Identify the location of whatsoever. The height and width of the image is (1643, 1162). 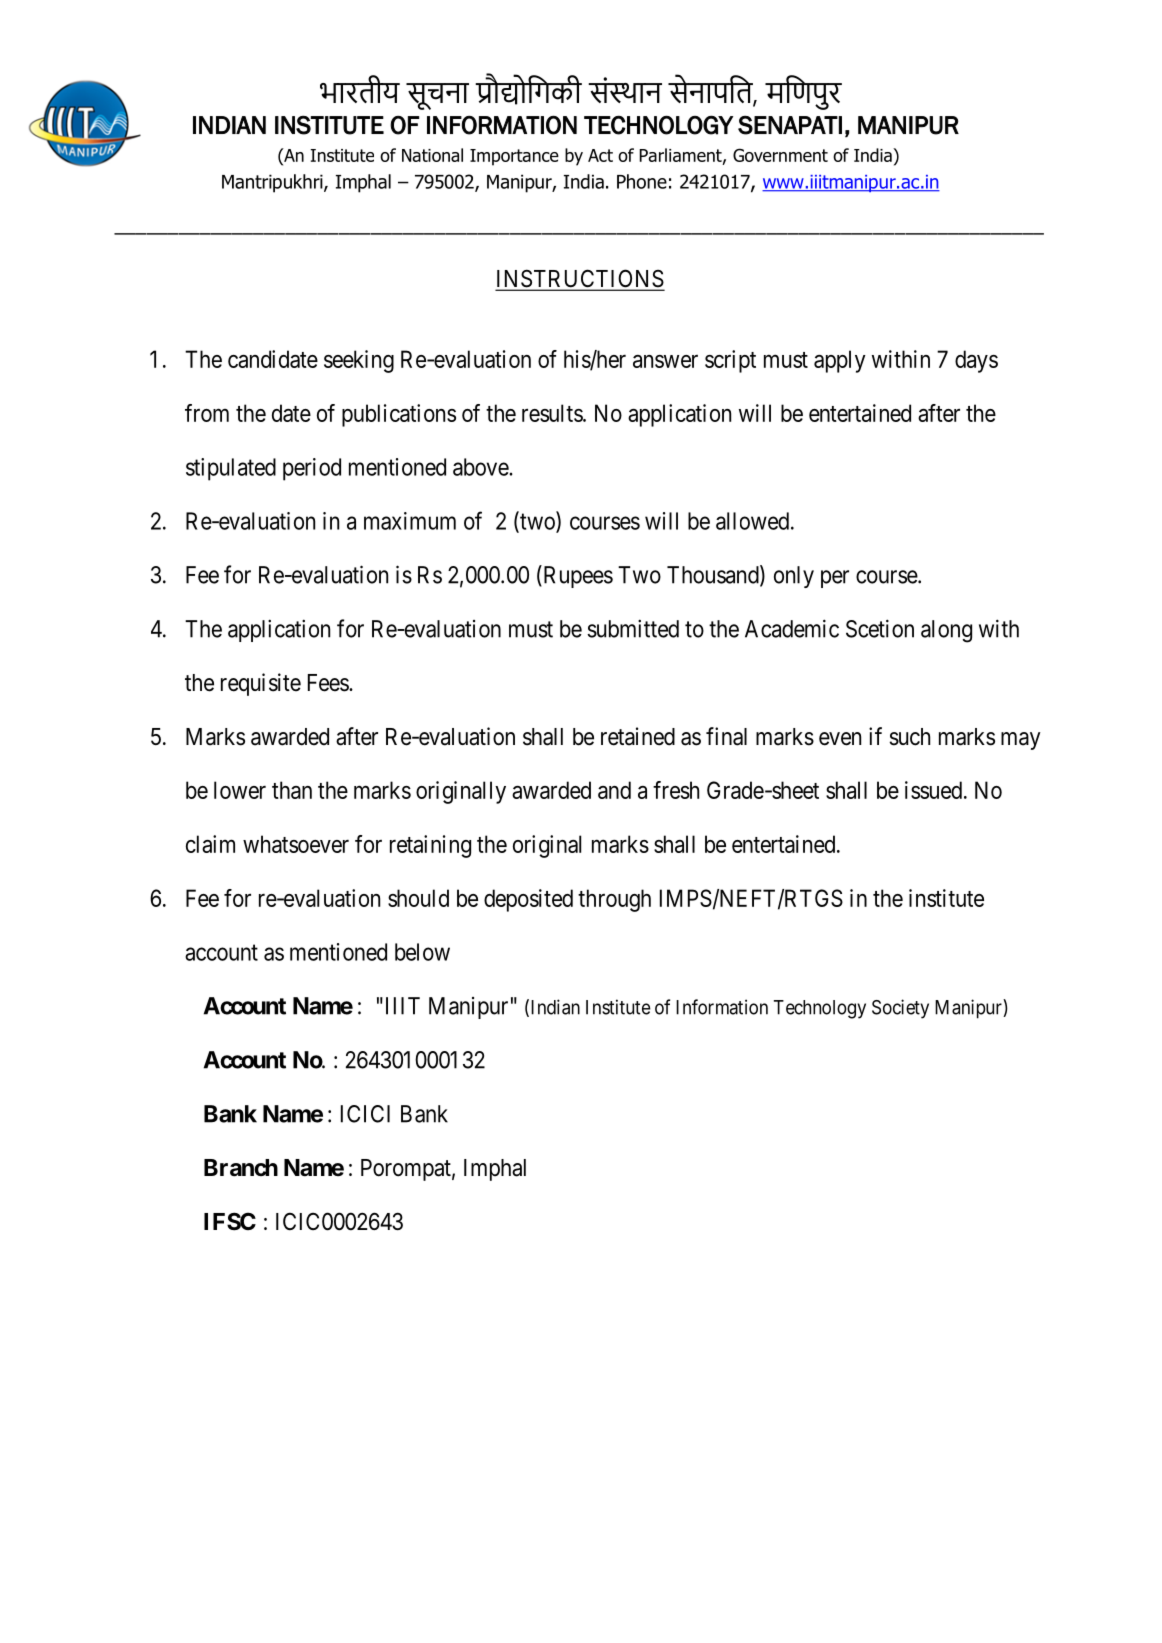
(296, 844).
